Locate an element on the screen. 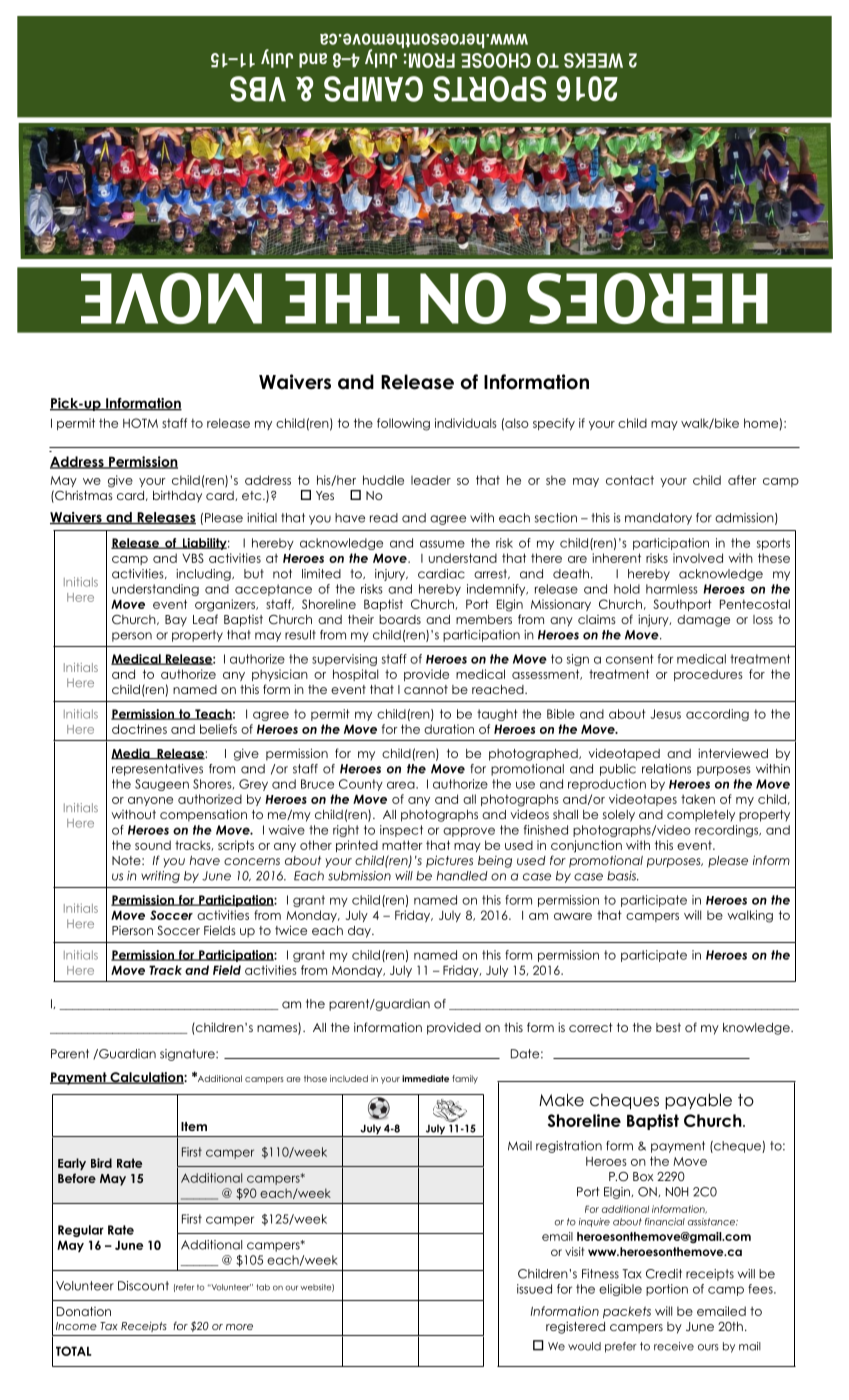  after is located at coordinates (742, 480).
